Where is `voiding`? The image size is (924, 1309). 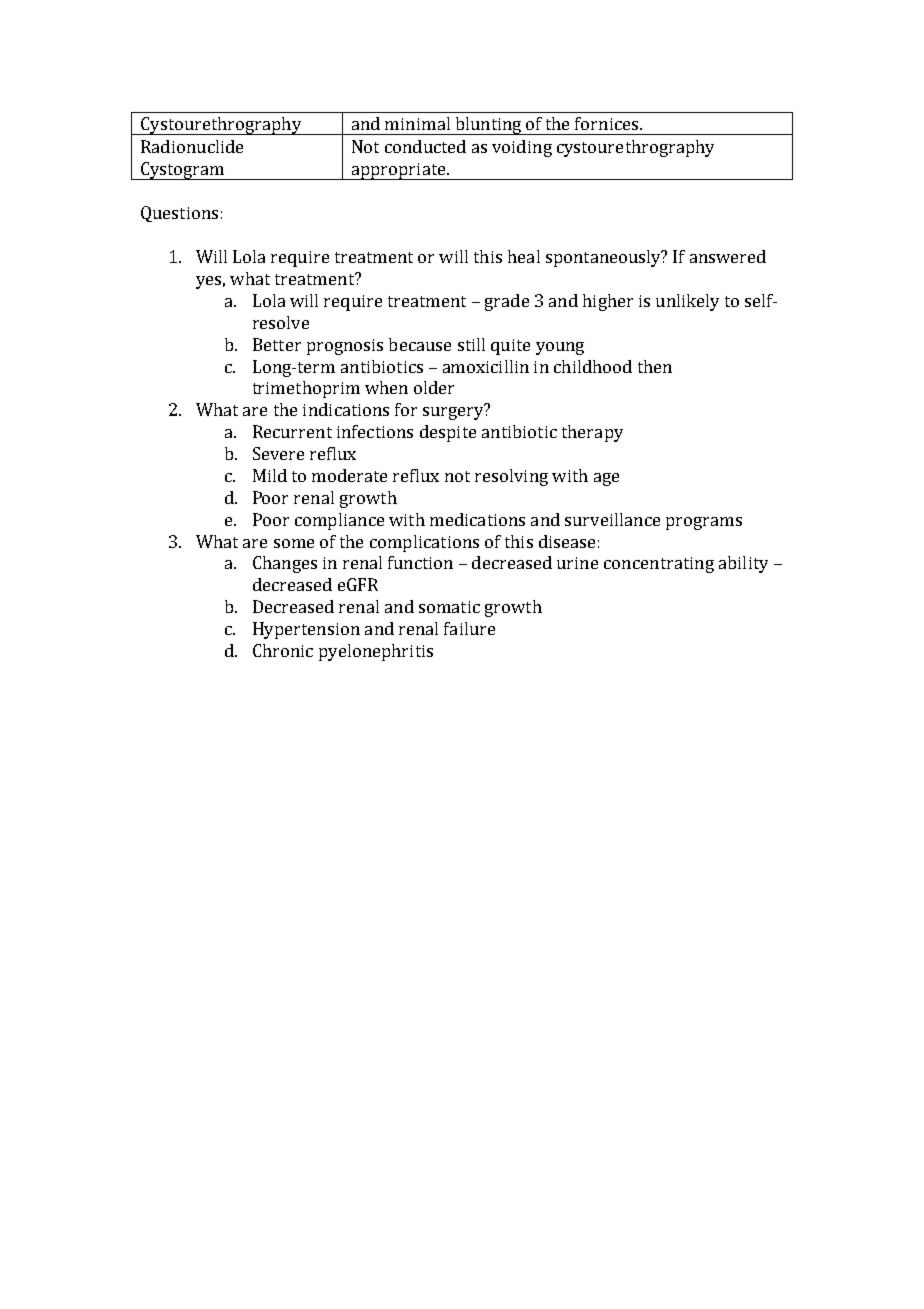 voiding is located at coordinates (522, 148).
